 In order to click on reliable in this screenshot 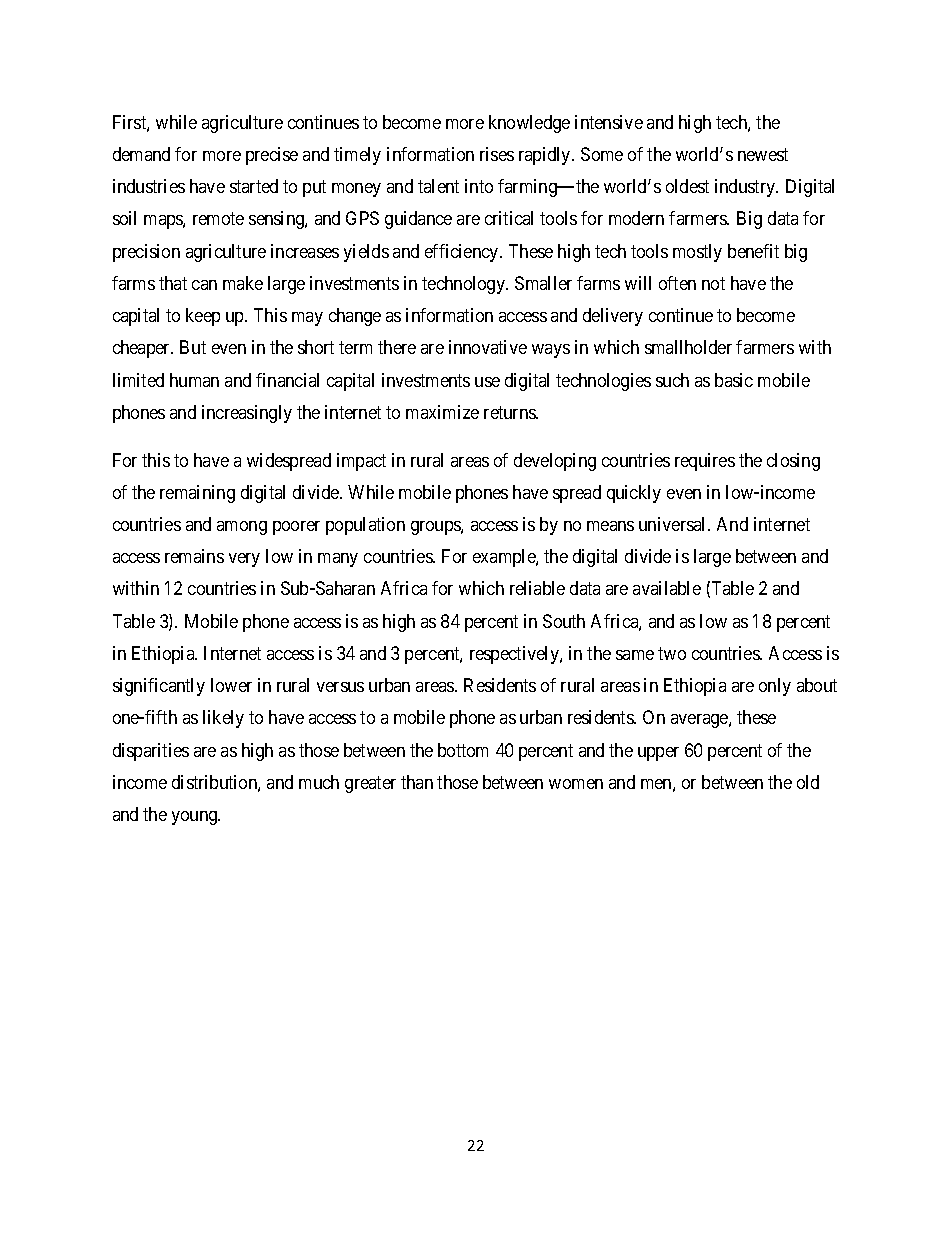, I will do `click(537, 588)`.
